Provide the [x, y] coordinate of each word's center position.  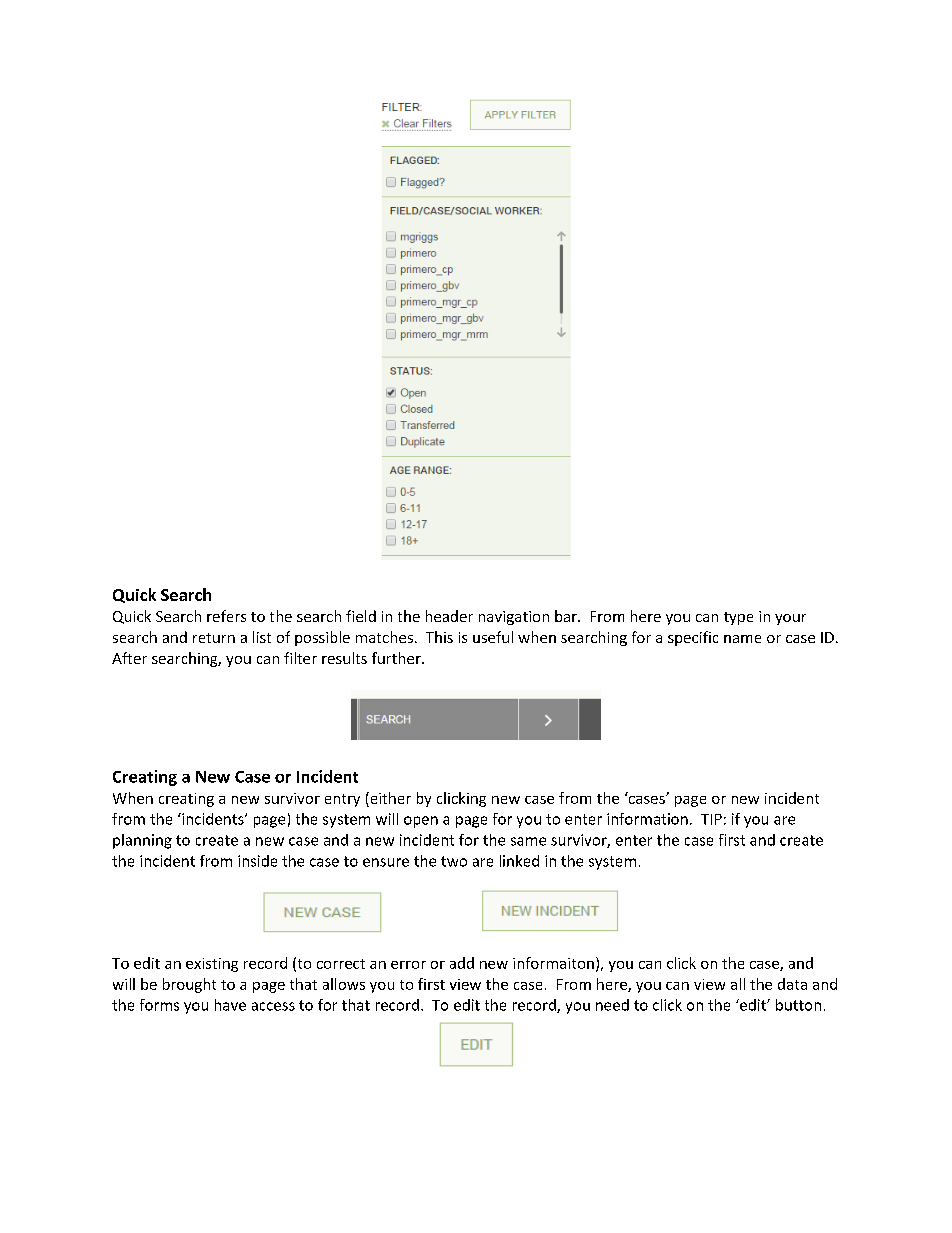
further [397, 658]
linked [519, 861]
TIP [711, 819]
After [129, 658]
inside [257, 861]
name [742, 639]
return [214, 638]
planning [142, 841]
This [439, 637]
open [421, 822]
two [454, 861]
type [738, 618]
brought [189, 985]
